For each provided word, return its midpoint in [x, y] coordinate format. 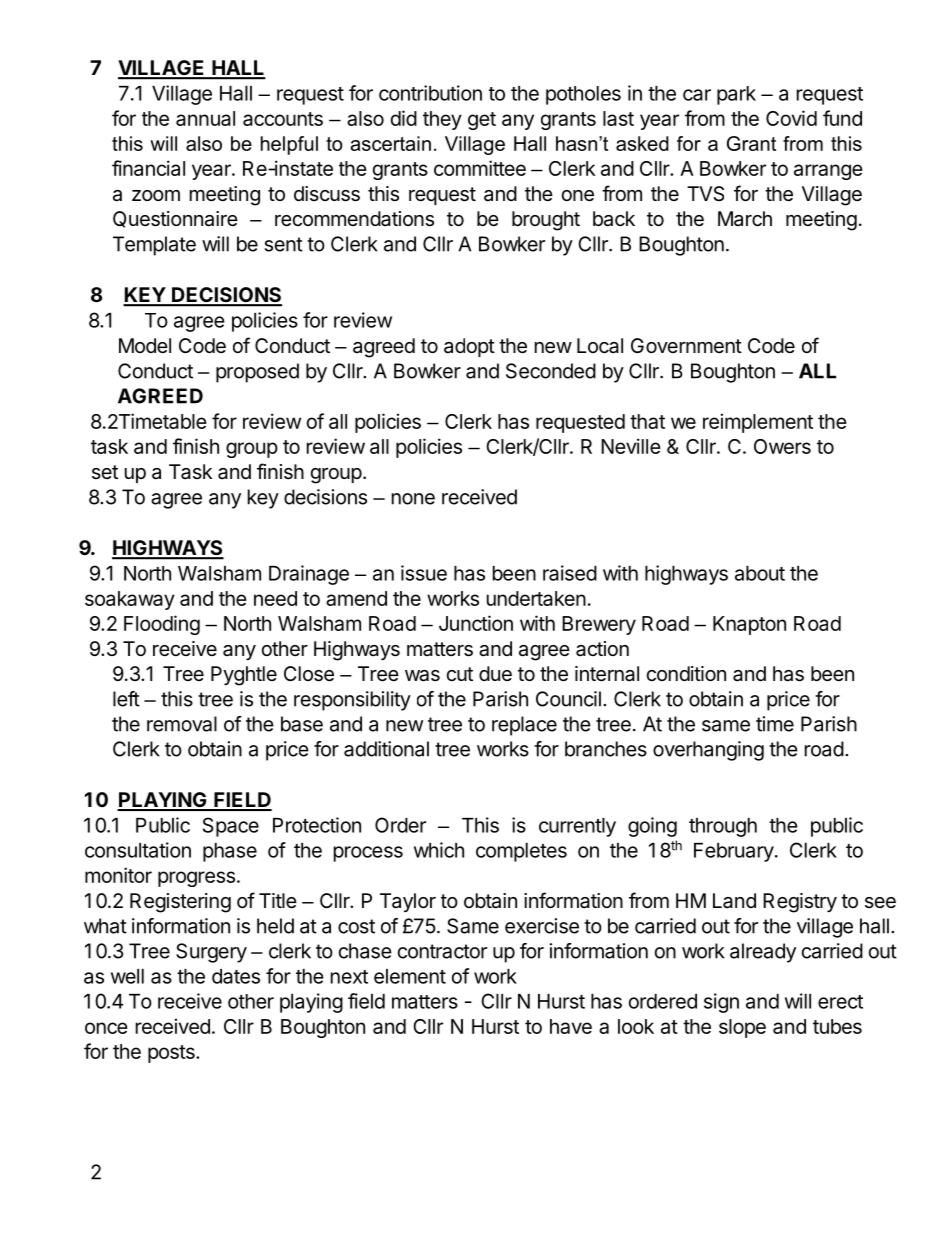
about [760, 573]
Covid [791, 118]
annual [205, 118]
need [275, 598]
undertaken [536, 598]
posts [172, 1054]
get [482, 121]
